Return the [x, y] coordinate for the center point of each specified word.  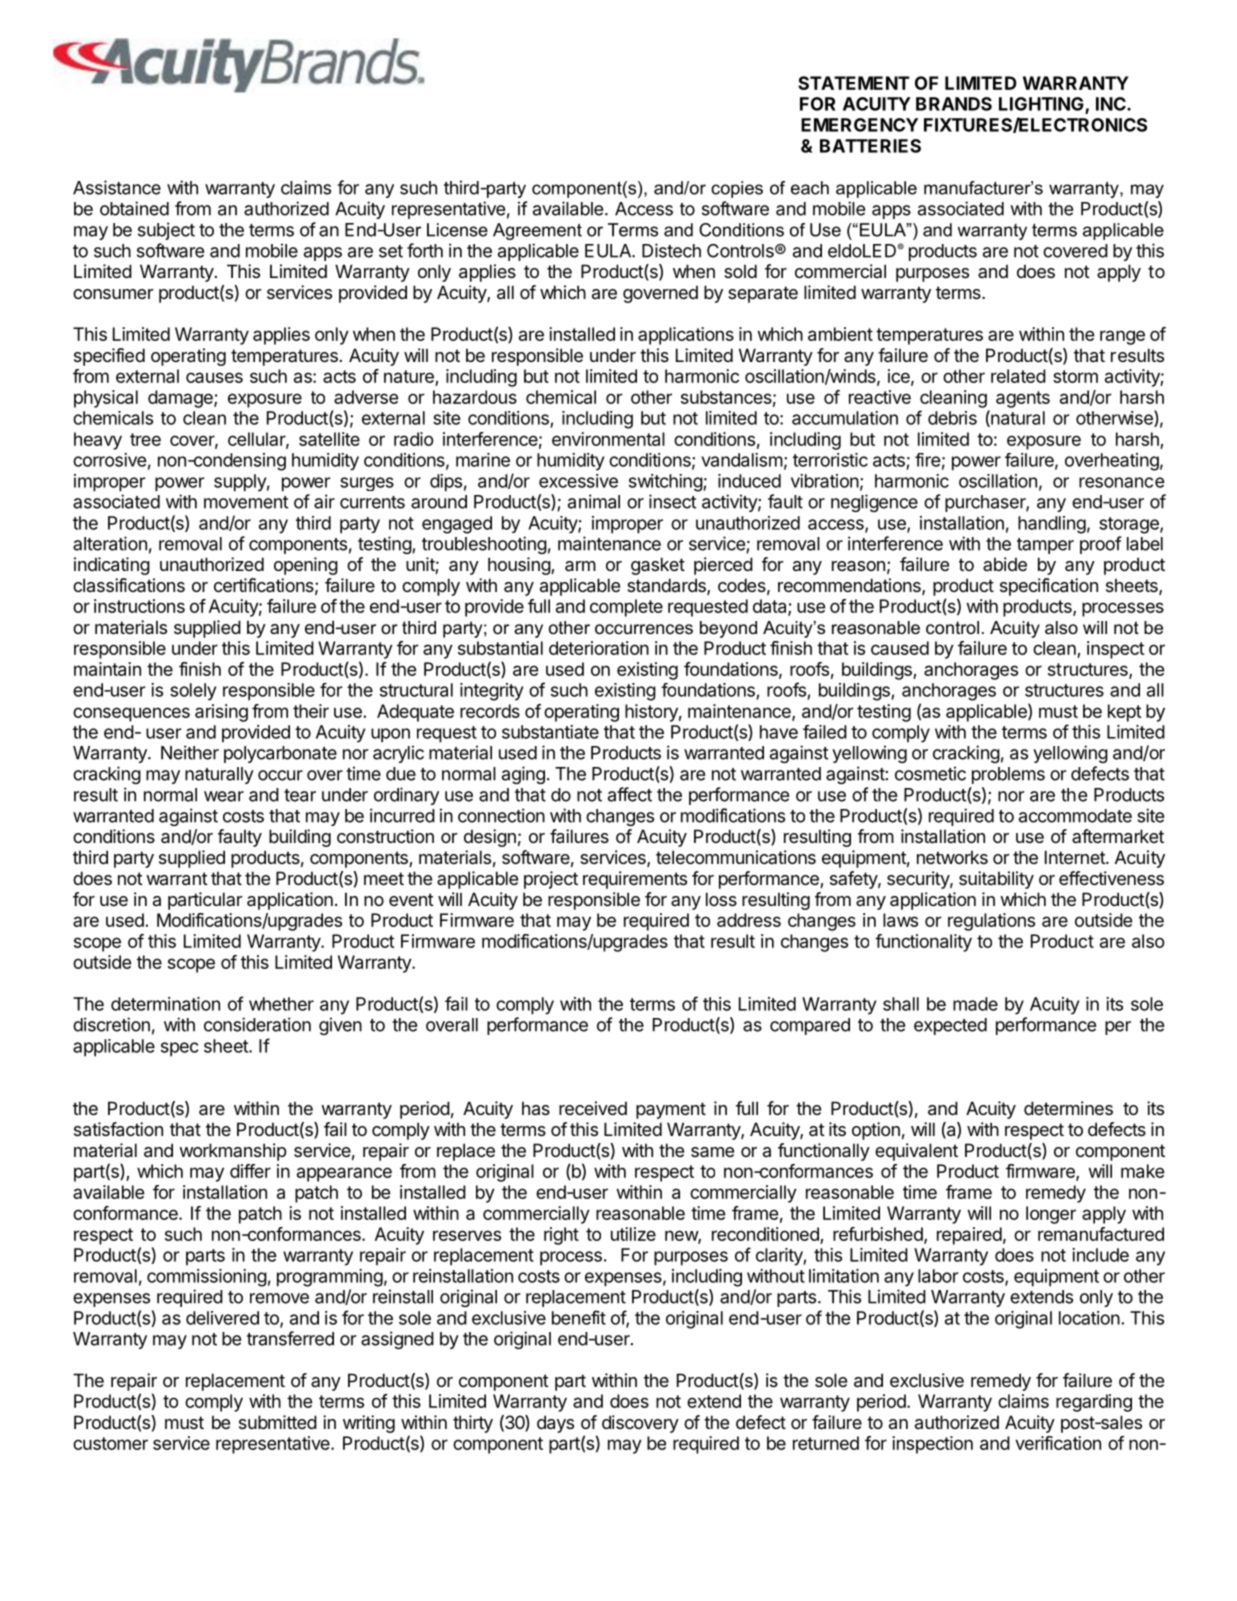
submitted [278, 1422]
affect [630, 794]
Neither [190, 752]
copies [737, 189]
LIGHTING [1042, 105]
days [555, 1424]
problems [1008, 775]
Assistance [117, 187]
